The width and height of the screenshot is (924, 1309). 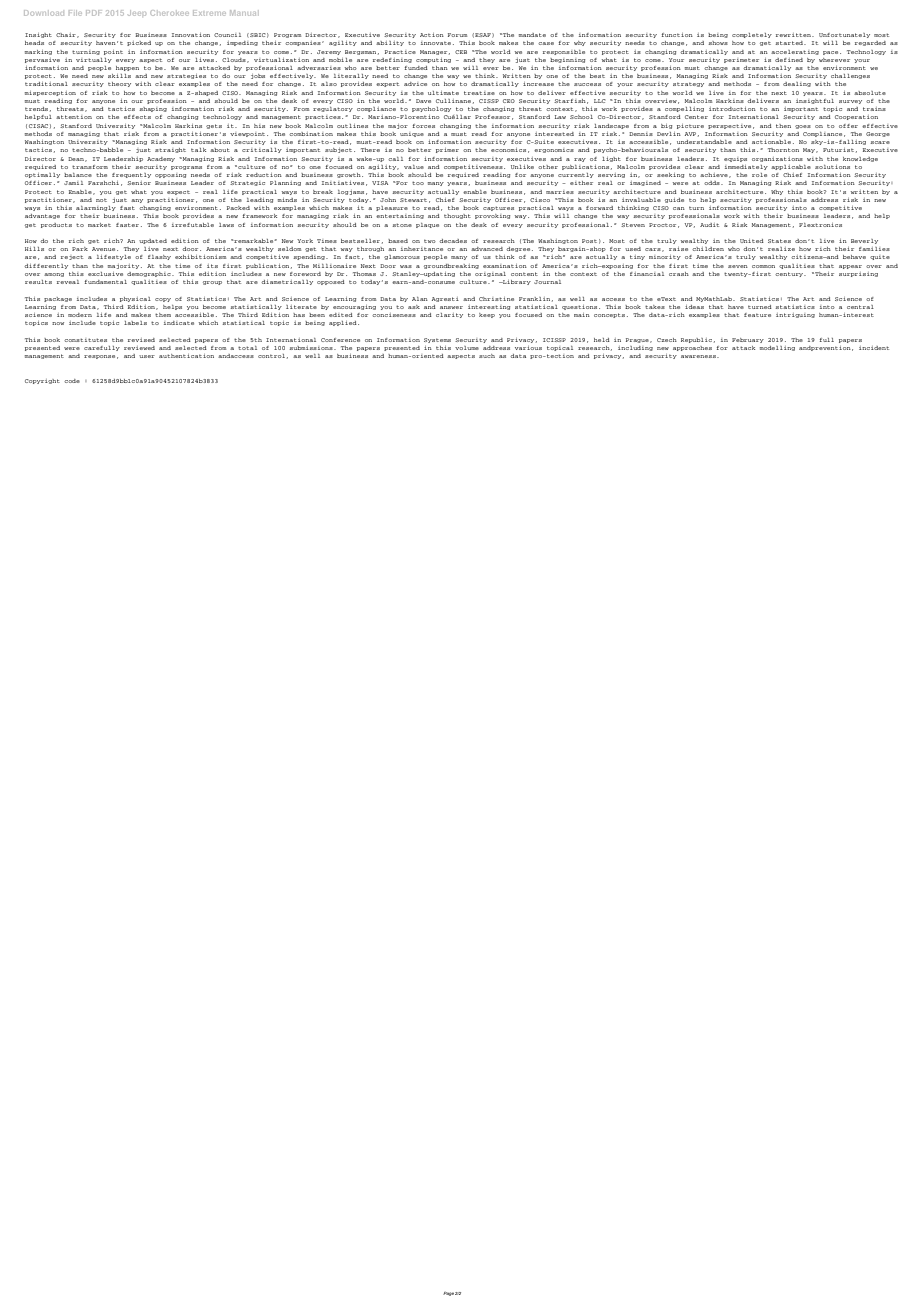 I want to click on picked, so click(x=139, y=43).
